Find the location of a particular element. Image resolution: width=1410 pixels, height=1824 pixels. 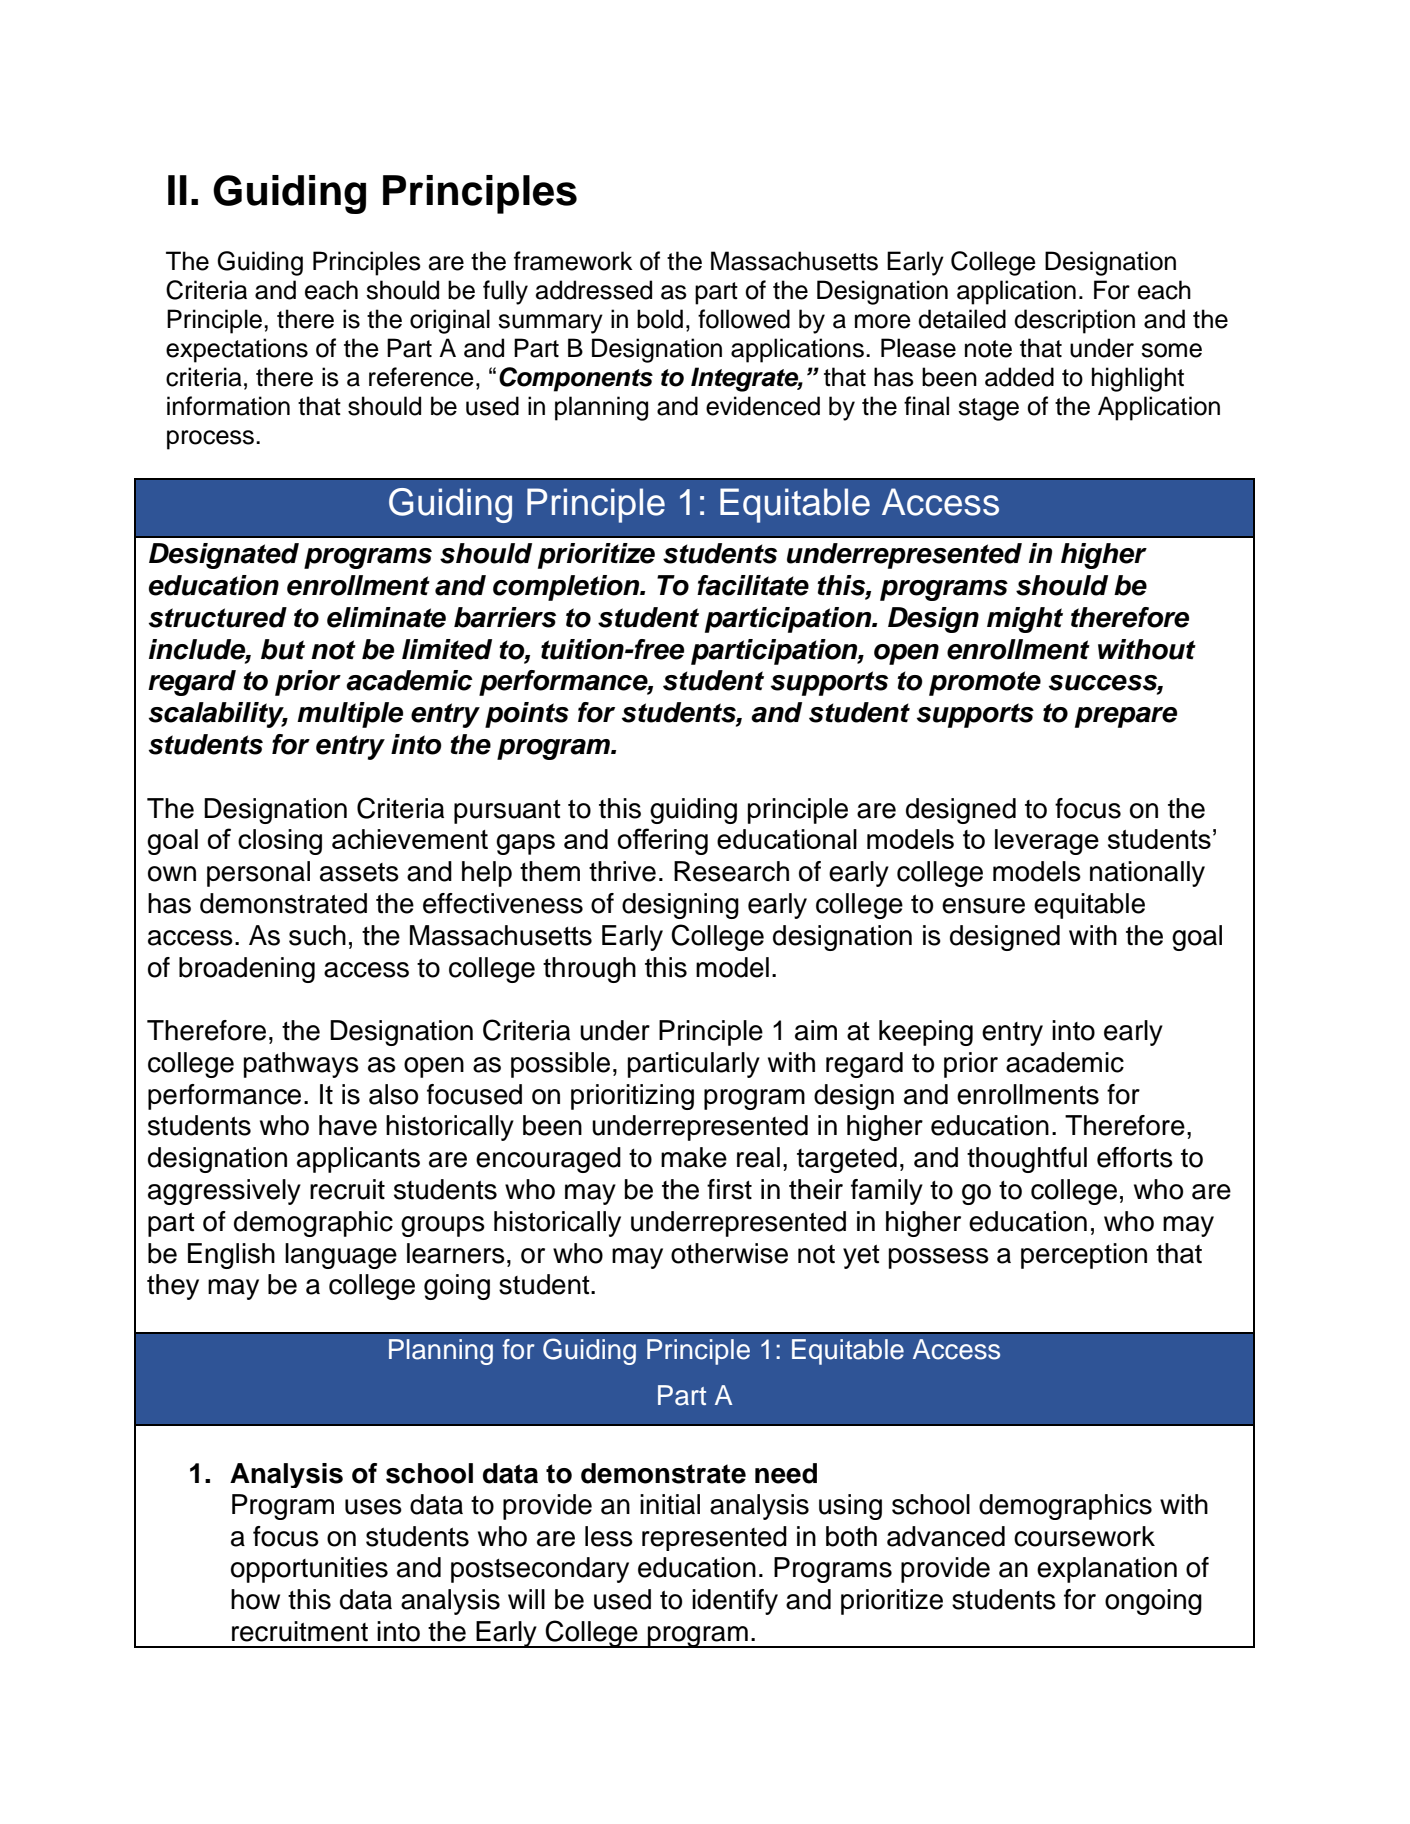

expectations is located at coordinates (237, 350).
